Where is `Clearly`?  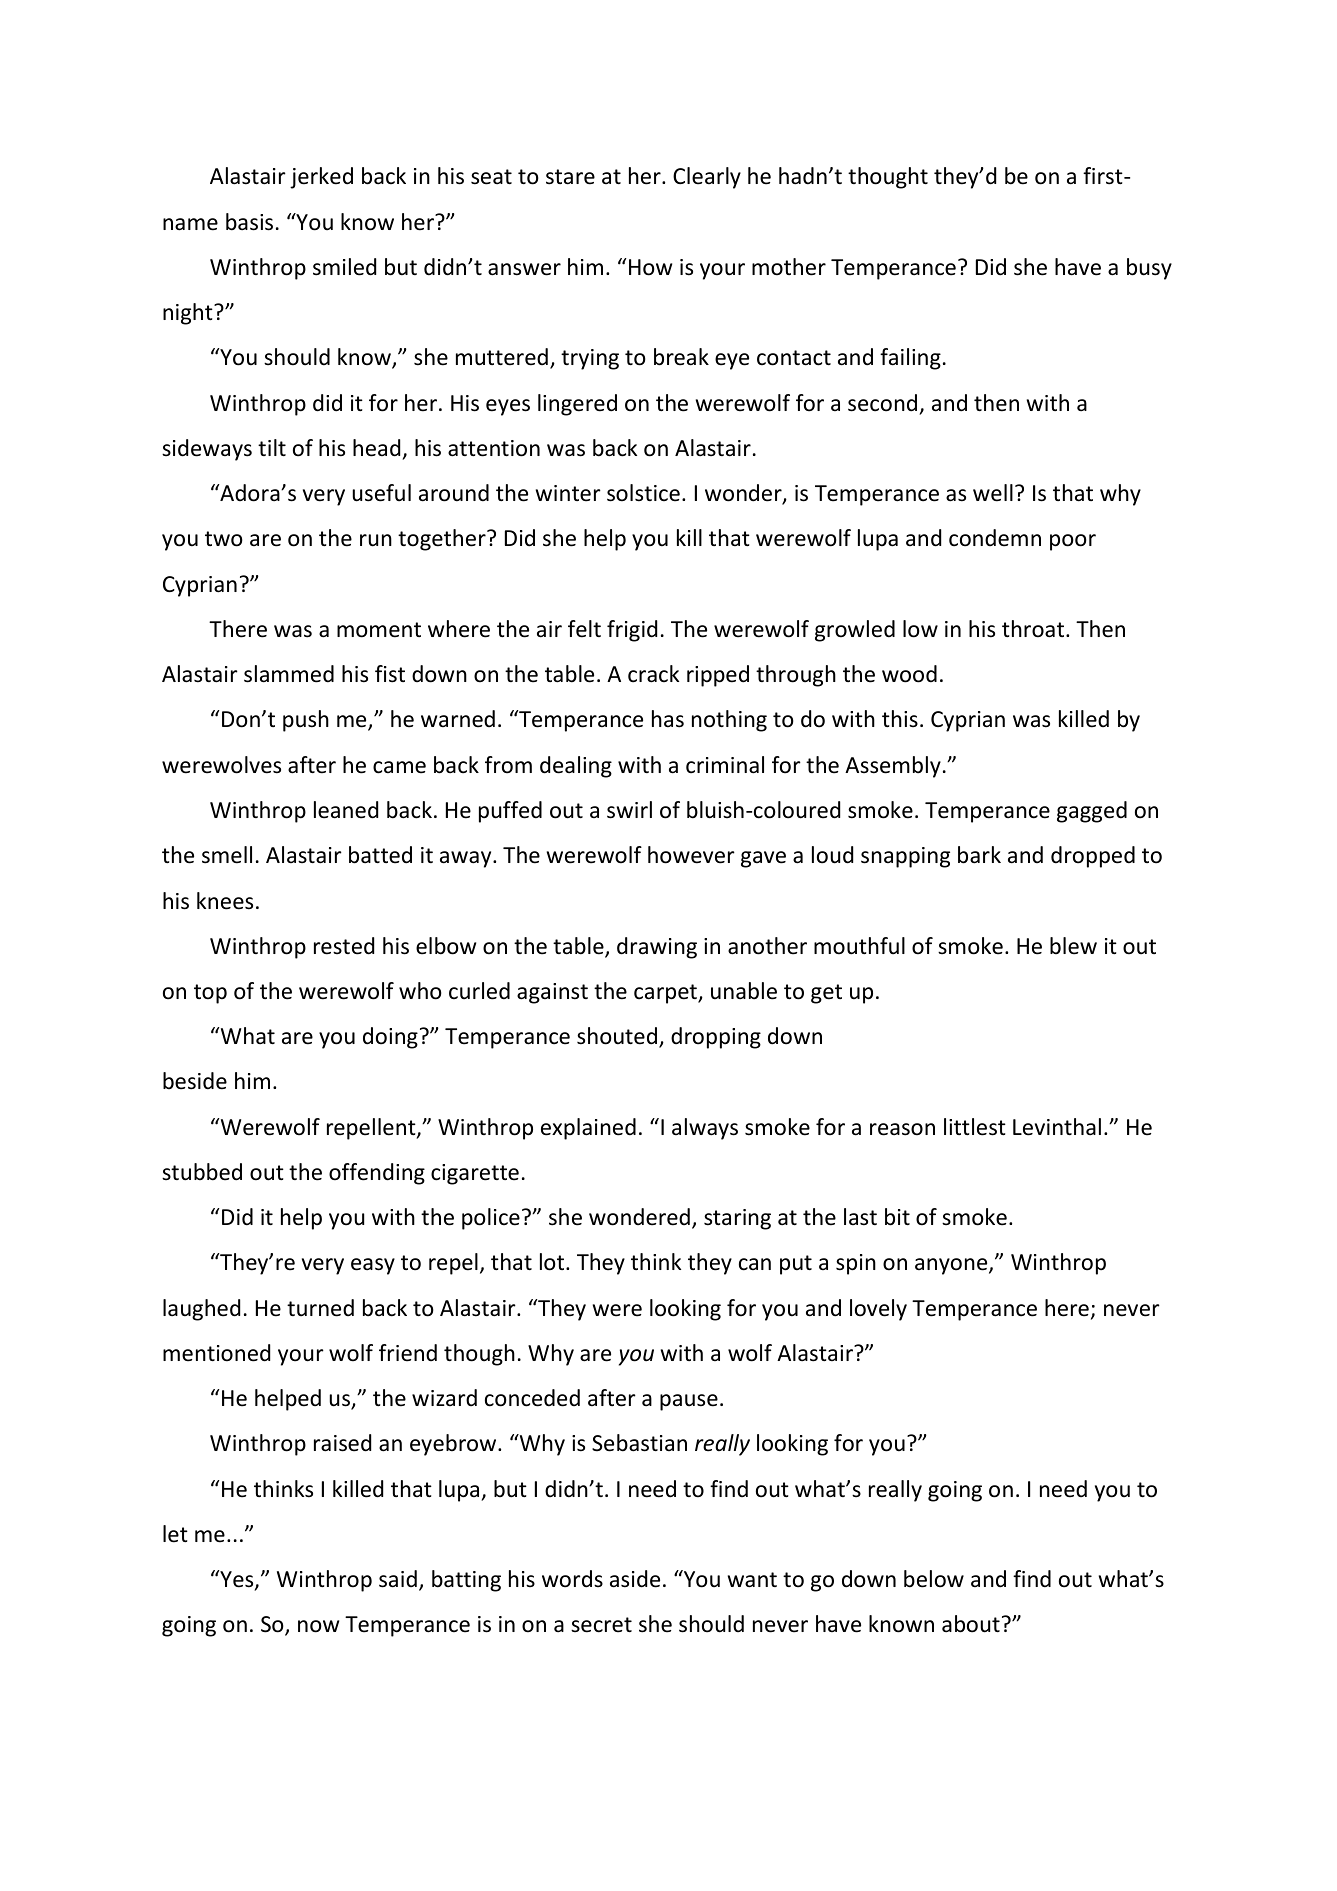 Clearly is located at coordinates (707, 178).
